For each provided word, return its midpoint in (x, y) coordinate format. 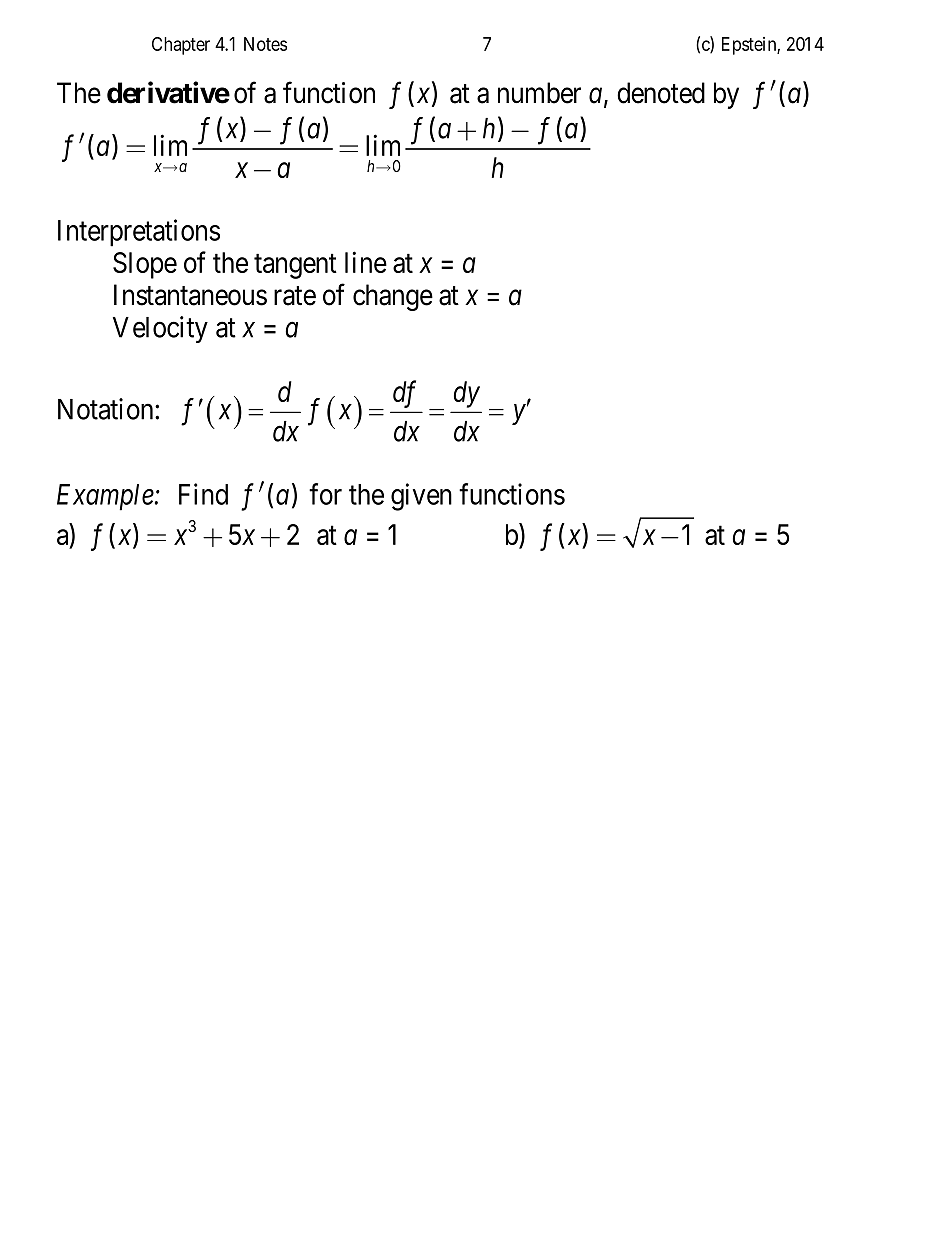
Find (203, 494)
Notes (265, 44)
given (421, 497)
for (325, 494)
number (539, 93)
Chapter (181, 46)
